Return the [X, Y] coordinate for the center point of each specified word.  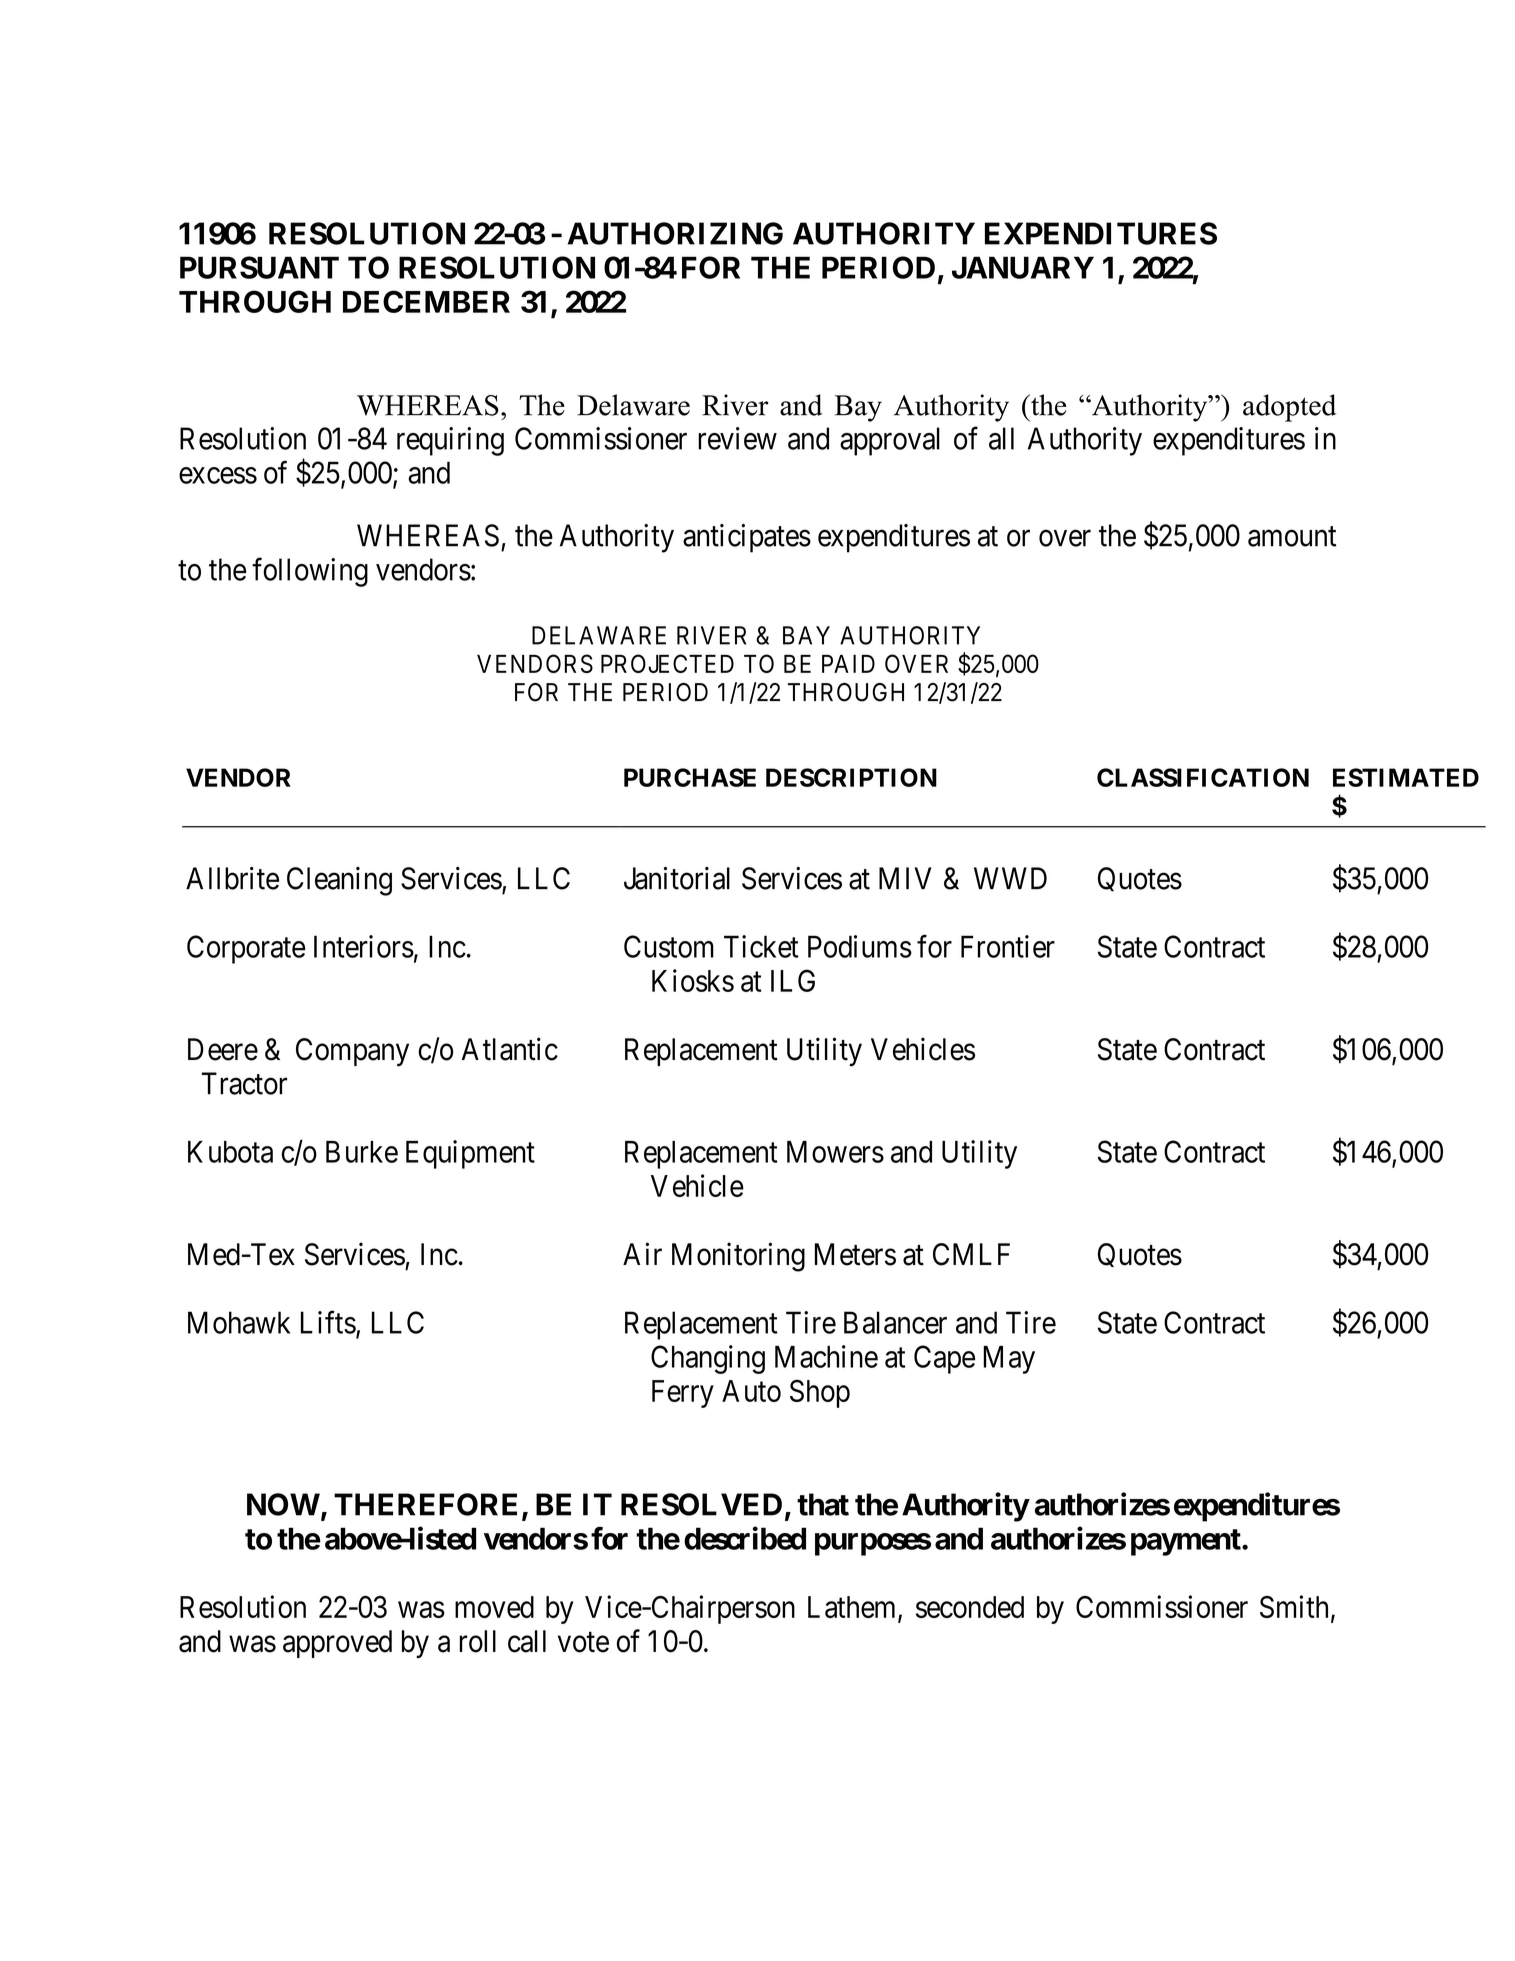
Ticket [761, 946]
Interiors [364, 946]
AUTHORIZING [675, 233]
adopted [1289, 408]
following [310, 572]
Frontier [1008, 946]
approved [337, 1644]
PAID [848, 664]
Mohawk [239, 1322]
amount [1292, 536]
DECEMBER [426, 301]
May [1009, 1360]
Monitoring [738, 1257]
